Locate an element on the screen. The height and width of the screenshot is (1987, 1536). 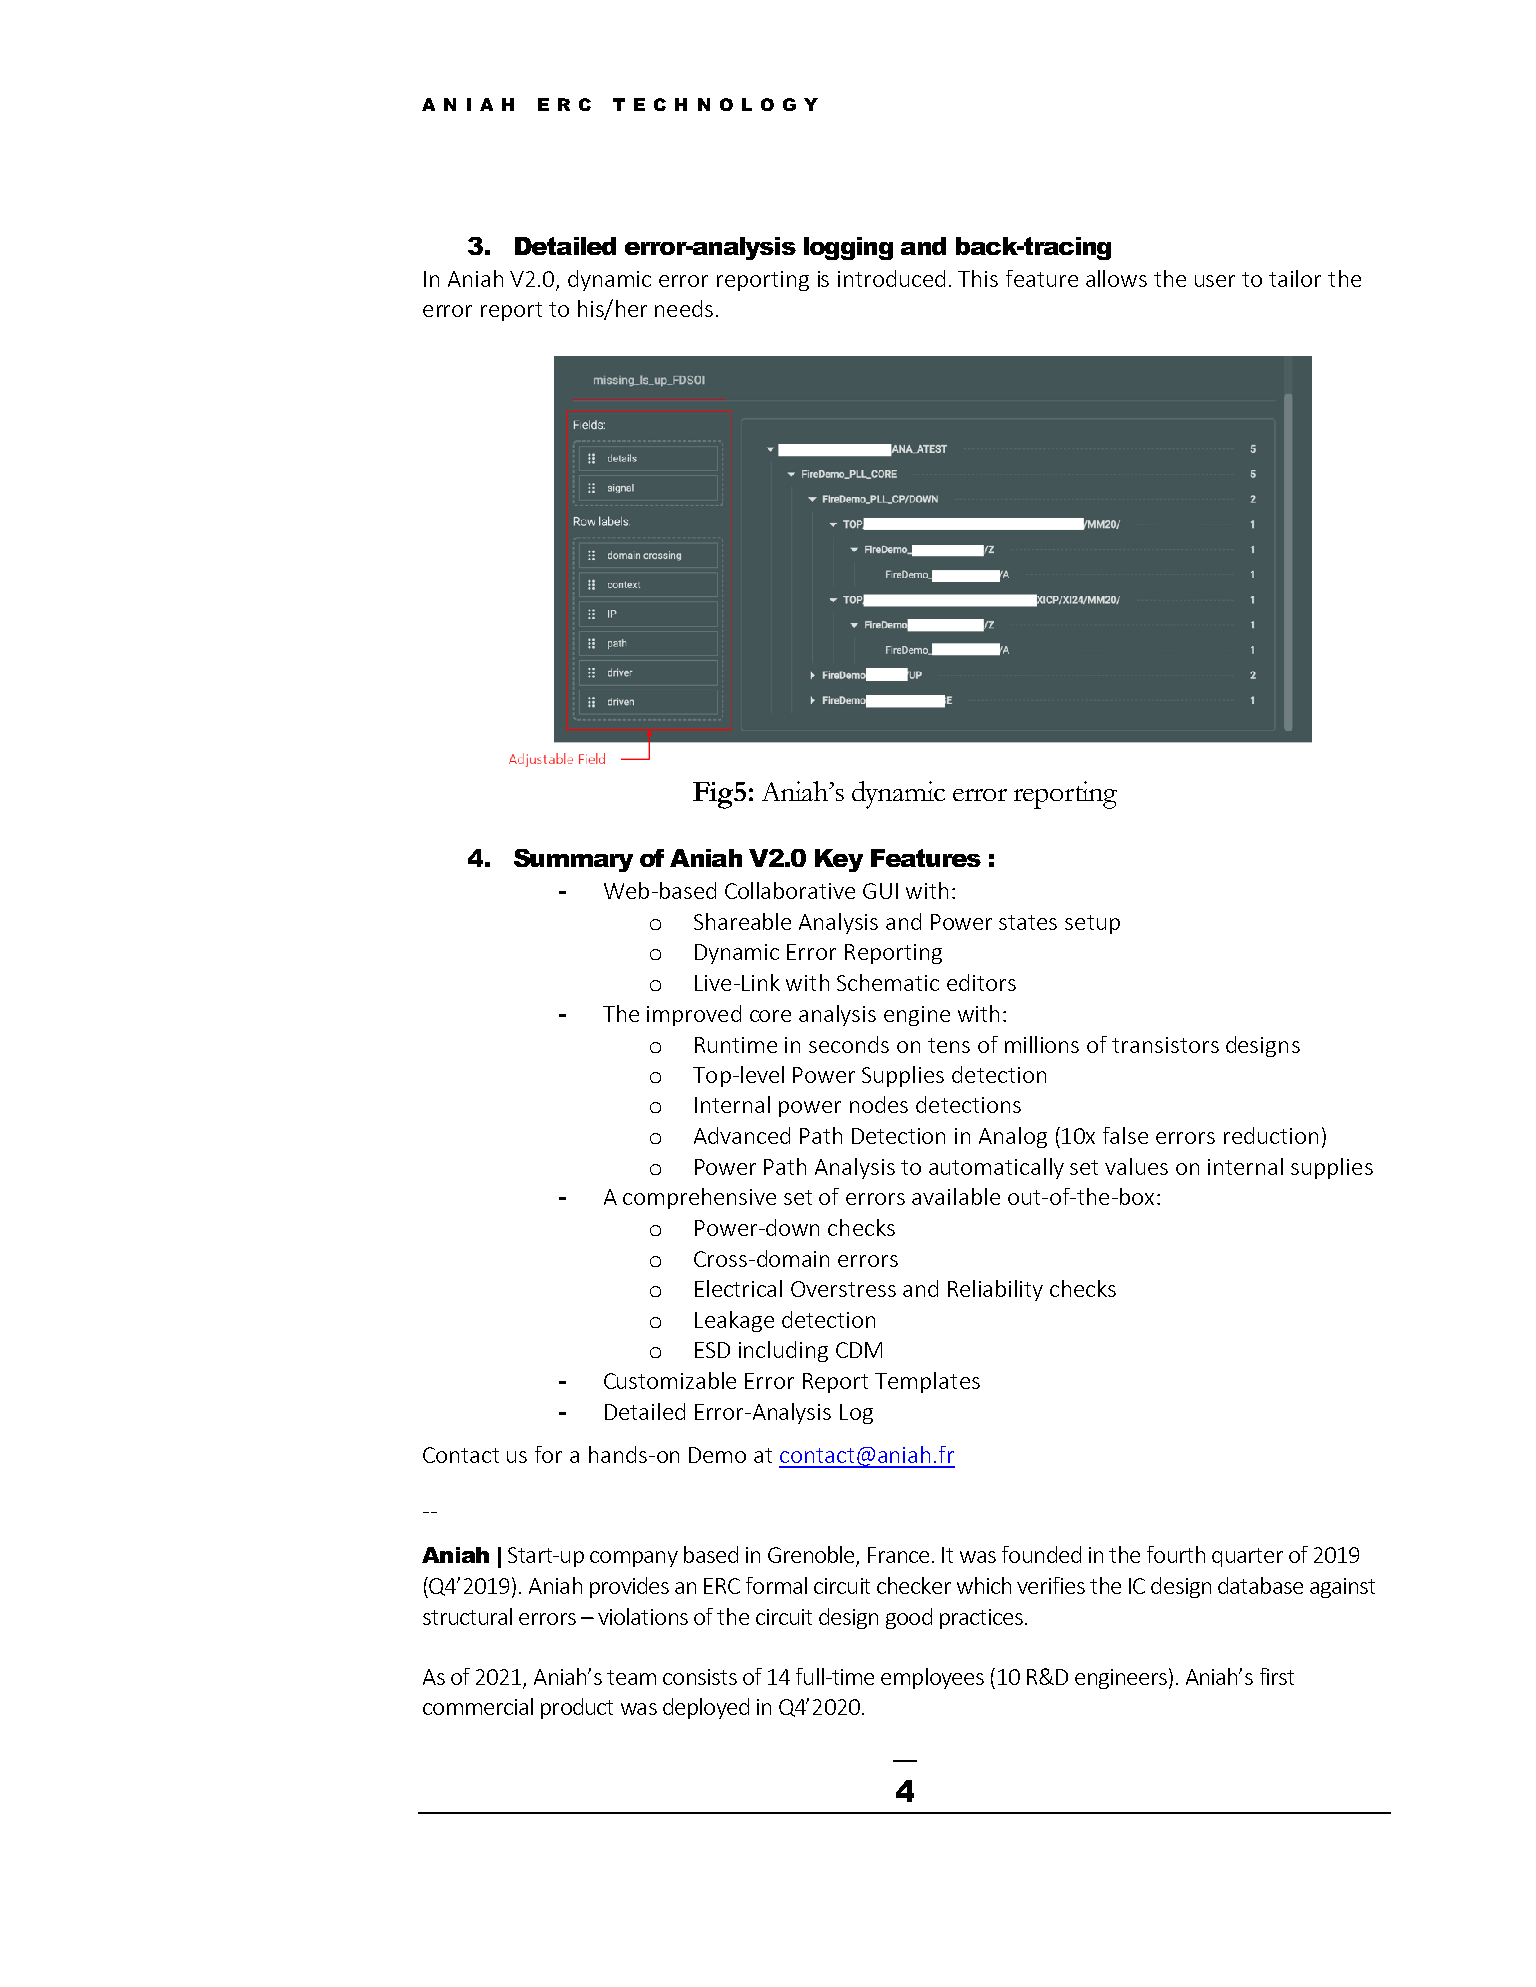
product is located at coordinates (577, 1708).
